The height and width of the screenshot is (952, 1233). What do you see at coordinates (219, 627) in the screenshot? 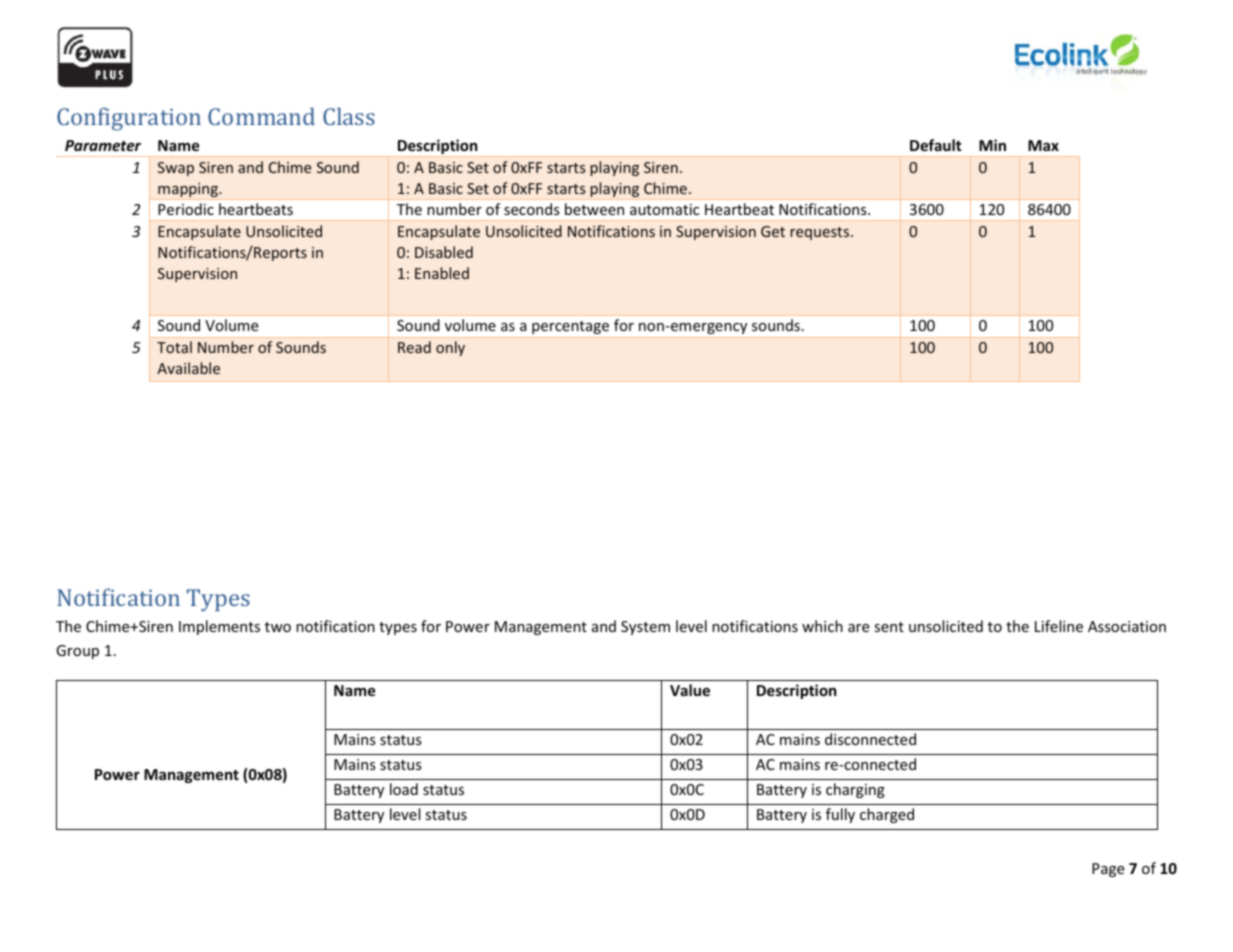
I see `Implements` at bounding box center [219, 627].
